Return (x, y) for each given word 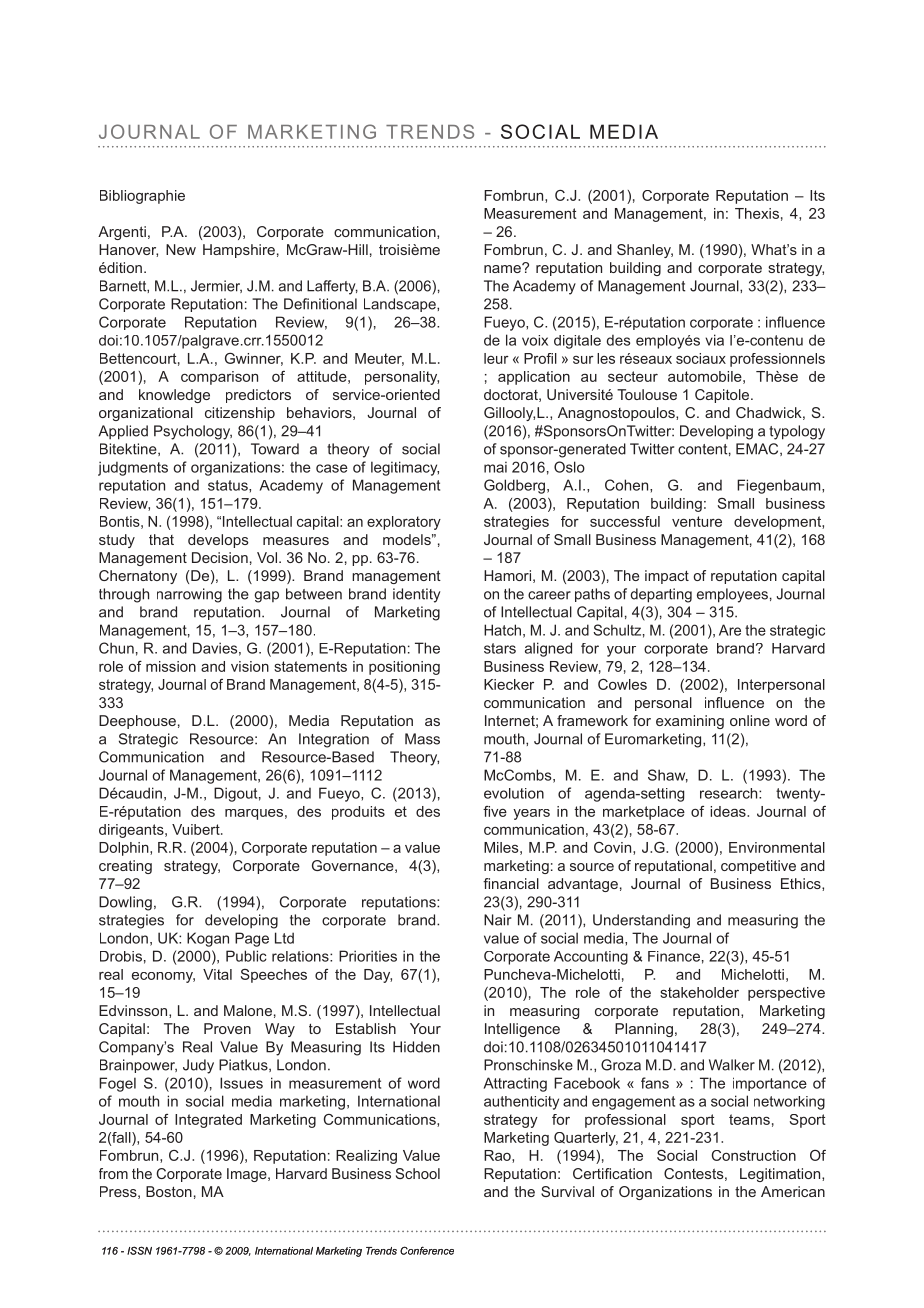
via (714, 340)
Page (252, 939)
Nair (497, 920)
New (181, 249)
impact (667, 577)
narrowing (189, 595)
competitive (758, 867)
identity (416, 595)
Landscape (401, 305)
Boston (169, 1191)
